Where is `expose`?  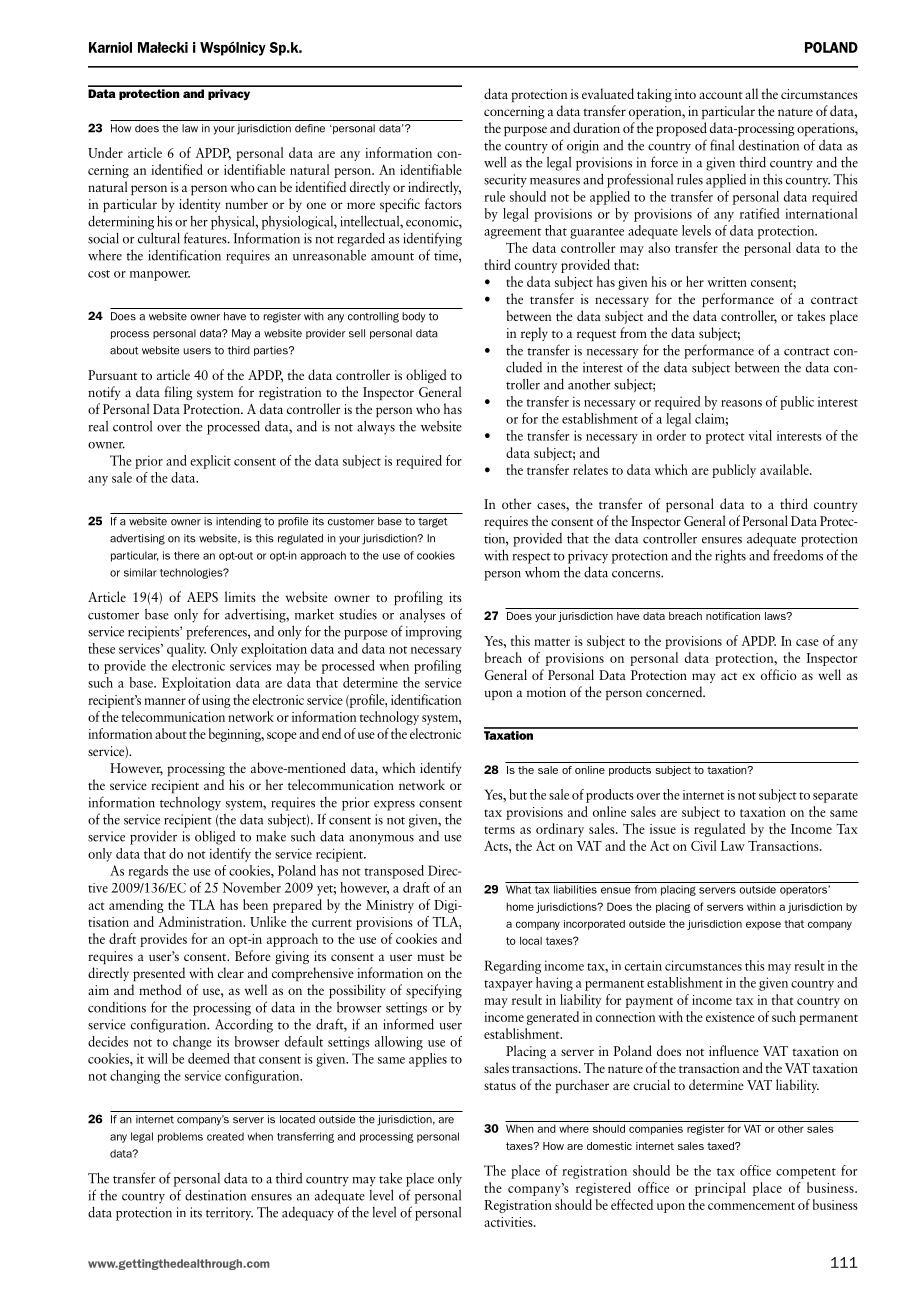 expose is located at coordinates (763, 925).
